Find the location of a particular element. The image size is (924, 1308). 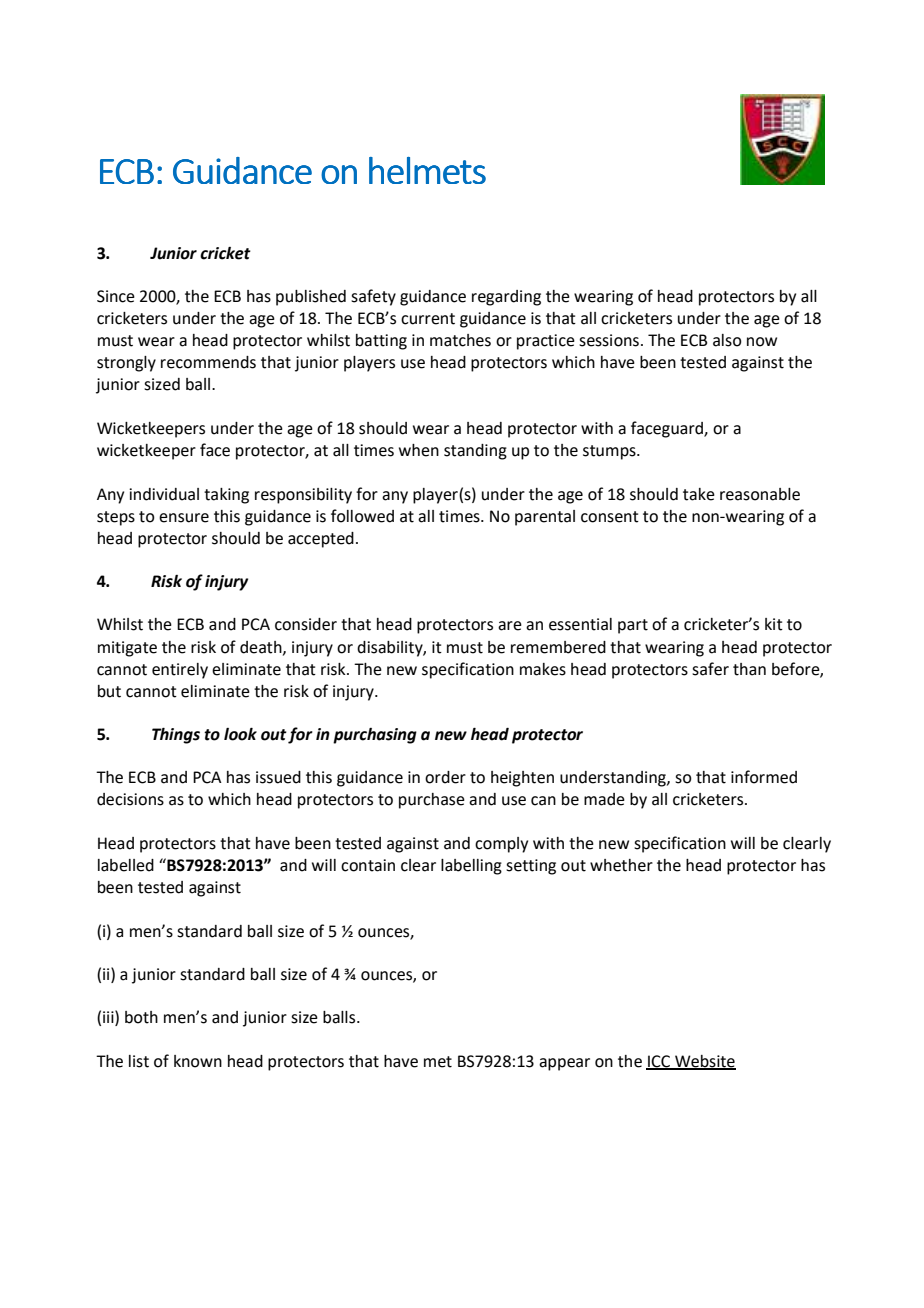

appear is located at coordinates (564, 1064).
